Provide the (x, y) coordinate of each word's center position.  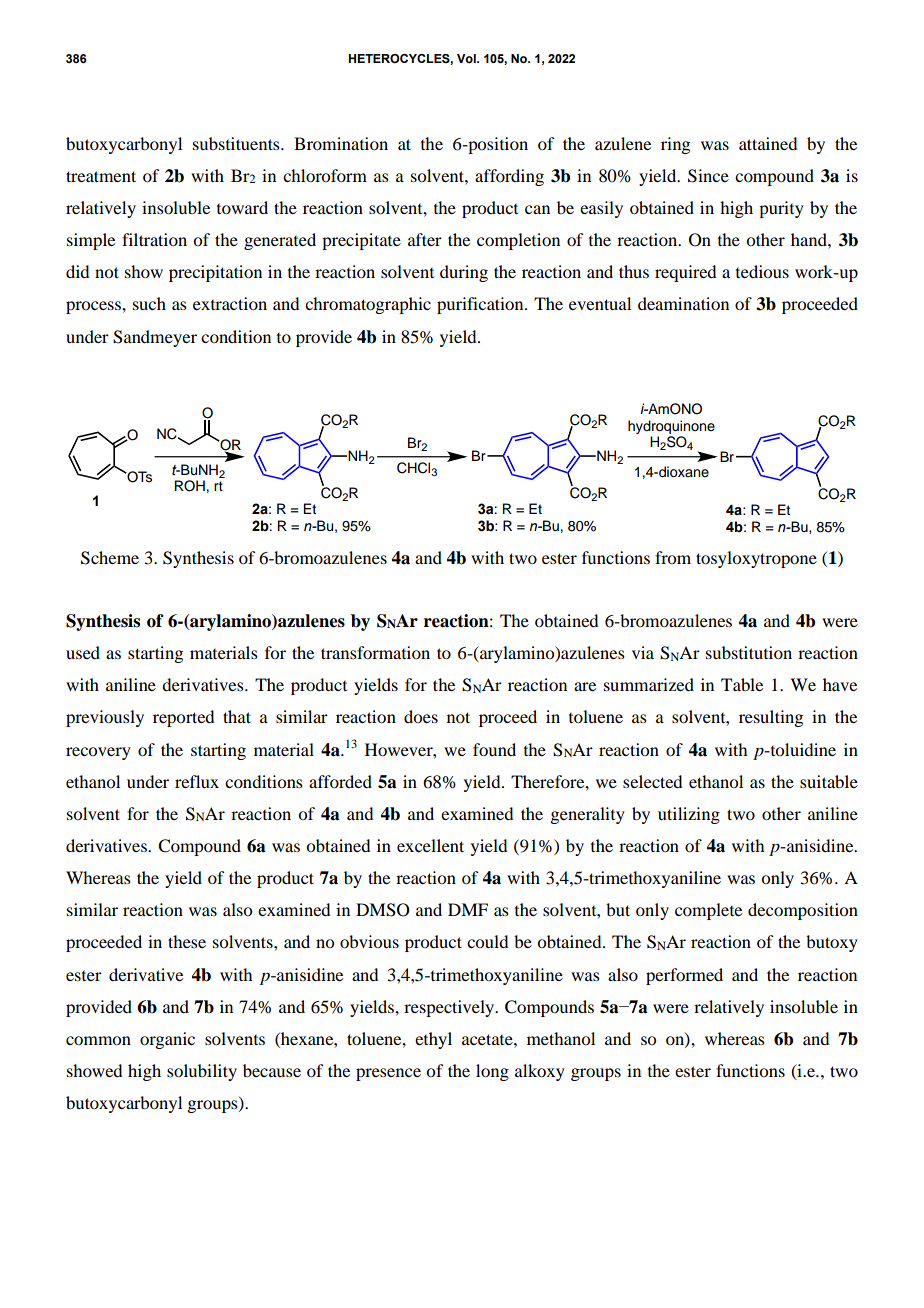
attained (768, 143)
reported (183, 718)
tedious (762, 271)
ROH (190, 486)
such (149, 303)
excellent (430, 845)
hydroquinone (671, 427)
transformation (375, 652)
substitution (749, 652)
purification (481, 305)
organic (167, 1040)
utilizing (689, 815)
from (673, 557)
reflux (197, 781)
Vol (467, 58)
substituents (237, 143)
